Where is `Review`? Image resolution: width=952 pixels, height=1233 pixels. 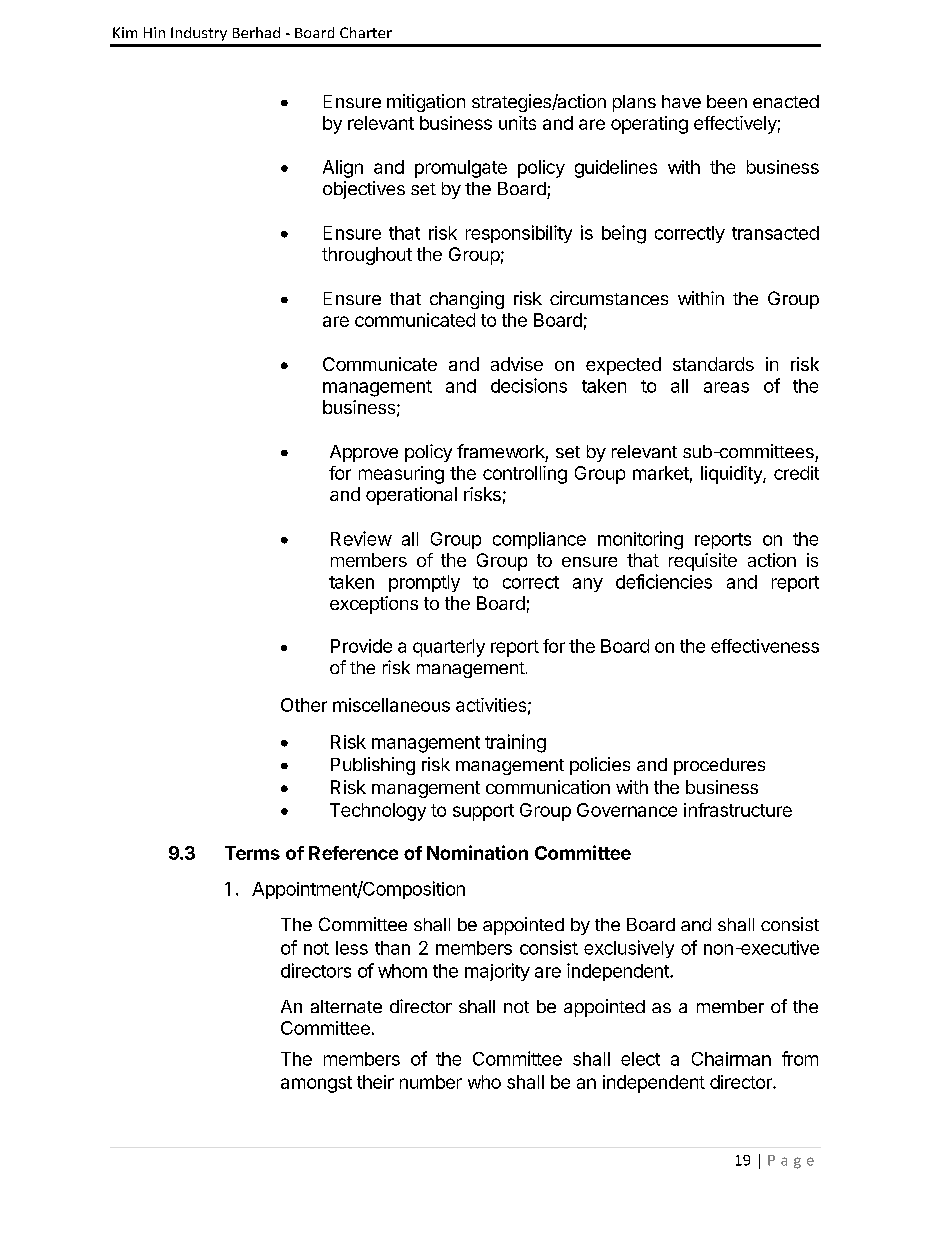
Review is located at coordinates (361, 538).
